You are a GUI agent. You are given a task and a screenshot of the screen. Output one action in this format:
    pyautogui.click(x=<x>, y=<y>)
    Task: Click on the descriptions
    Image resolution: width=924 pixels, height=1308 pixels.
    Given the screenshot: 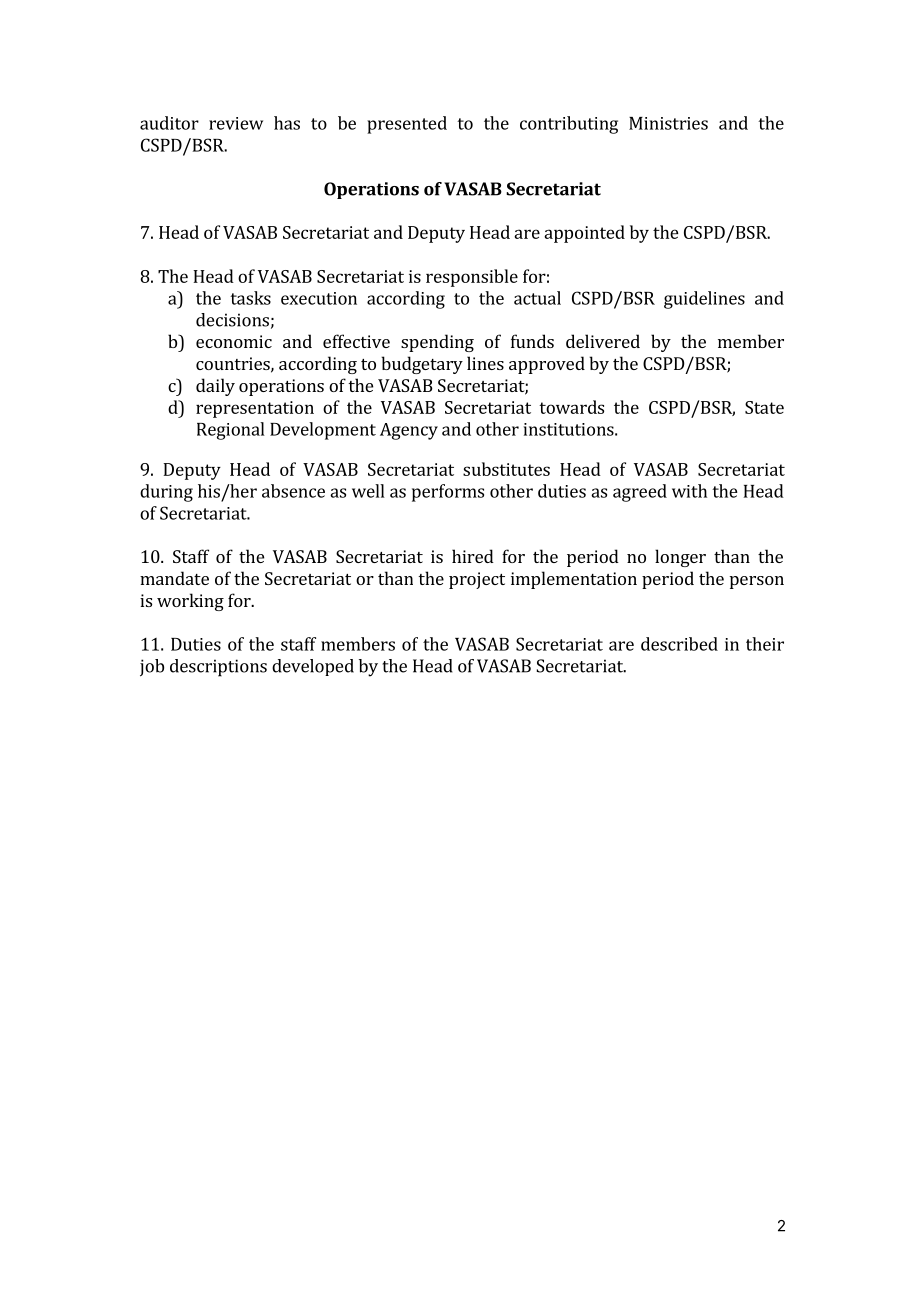 What is the action you would take?
    pyautogui.click(x=218, y=668)
